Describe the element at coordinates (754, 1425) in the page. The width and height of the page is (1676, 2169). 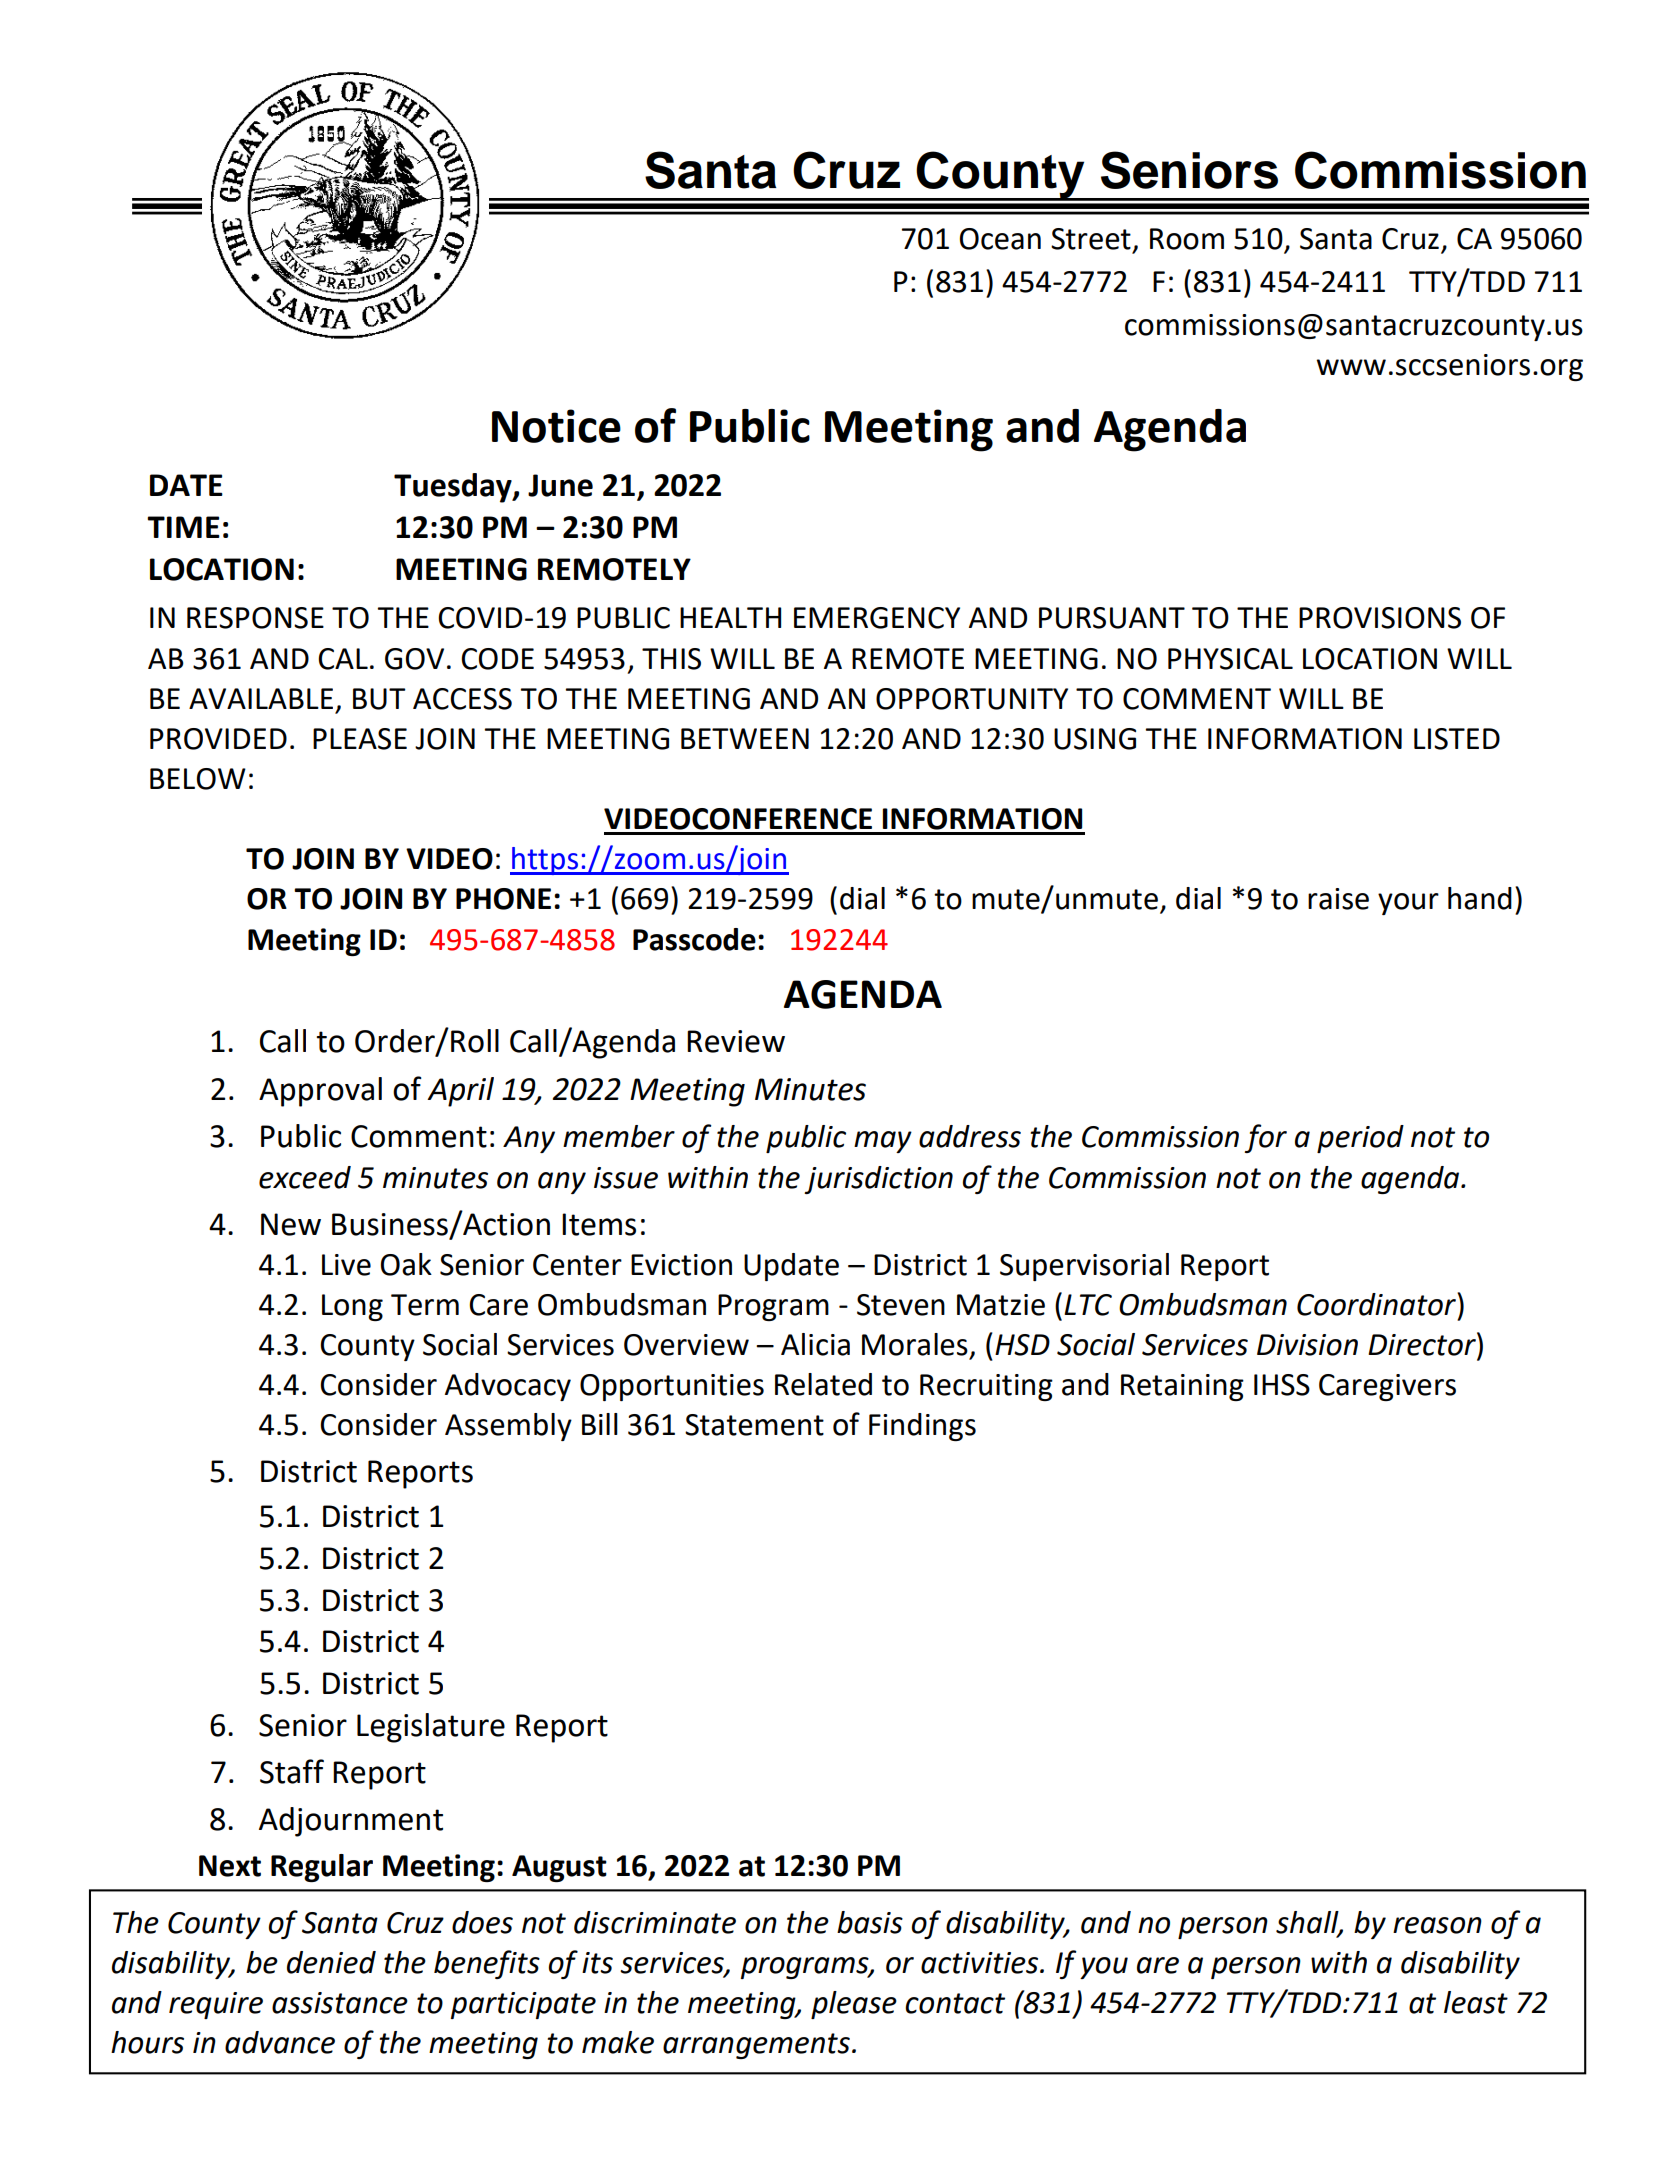
I see `Statement` at that location.
